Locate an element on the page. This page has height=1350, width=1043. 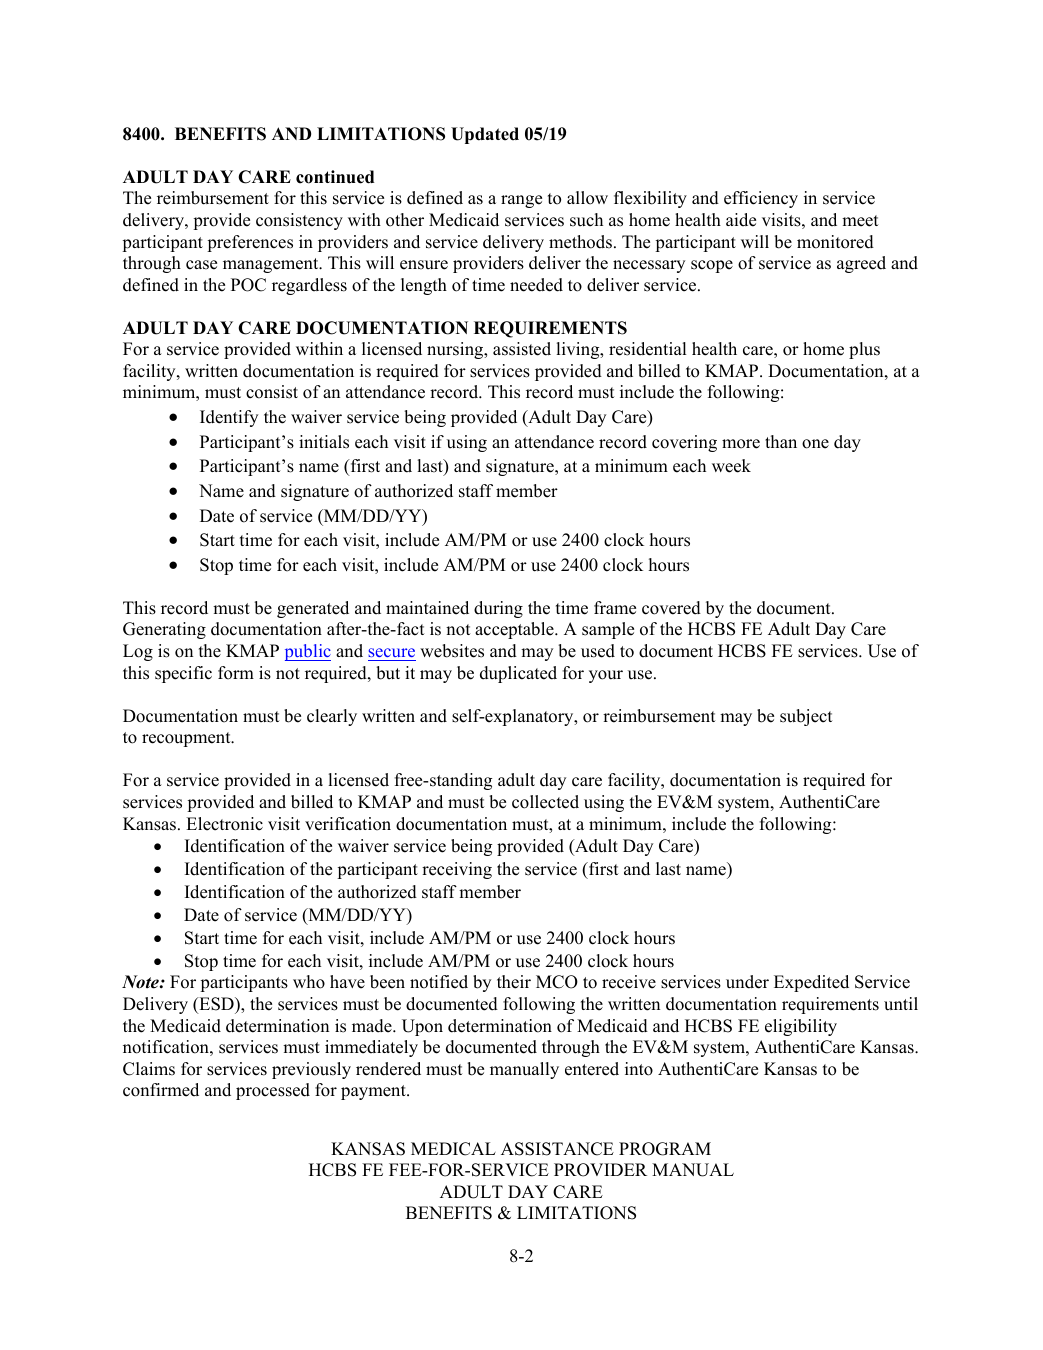
initials is located at coordinates (324, 442).
